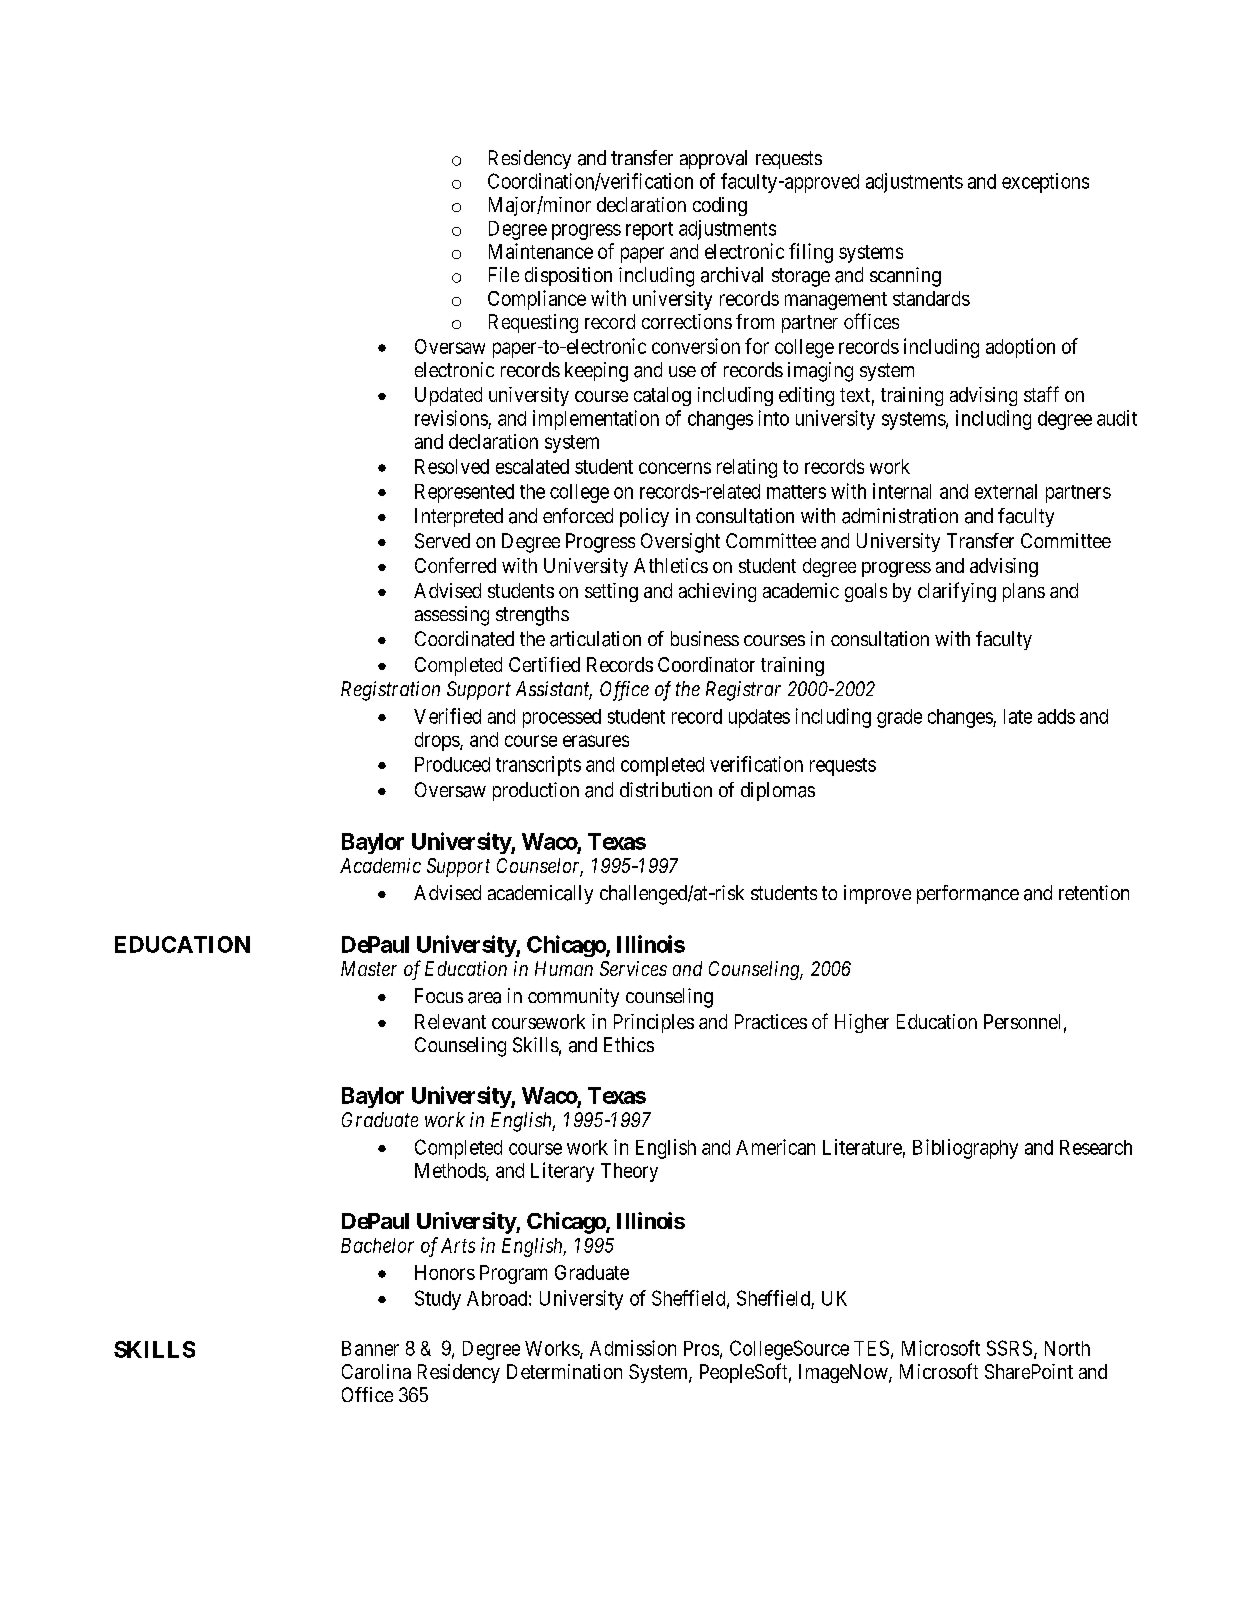  I want to click on coding, so click(720, 206).
